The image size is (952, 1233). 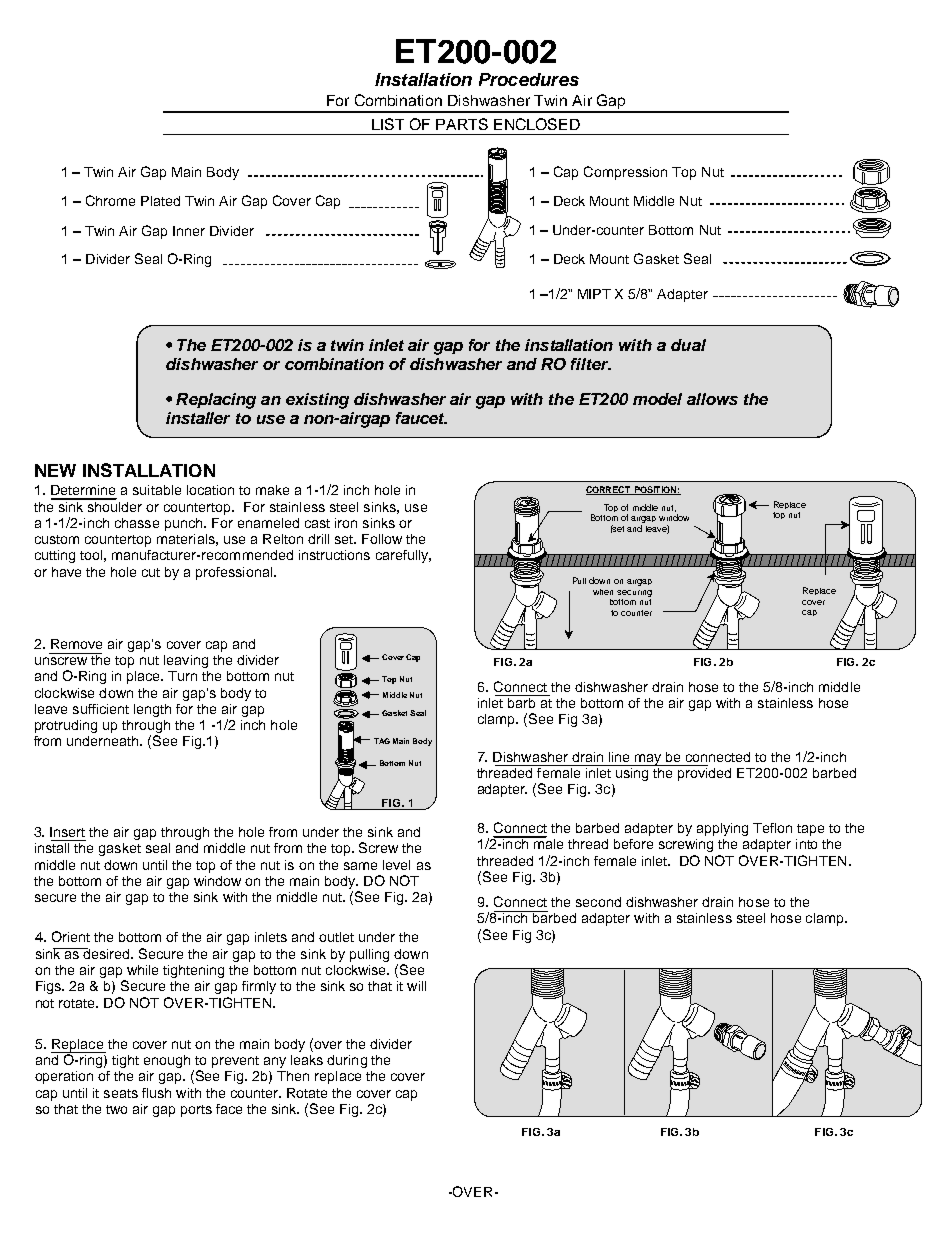 I want to click on Follow, so click(x=382, y=539).
